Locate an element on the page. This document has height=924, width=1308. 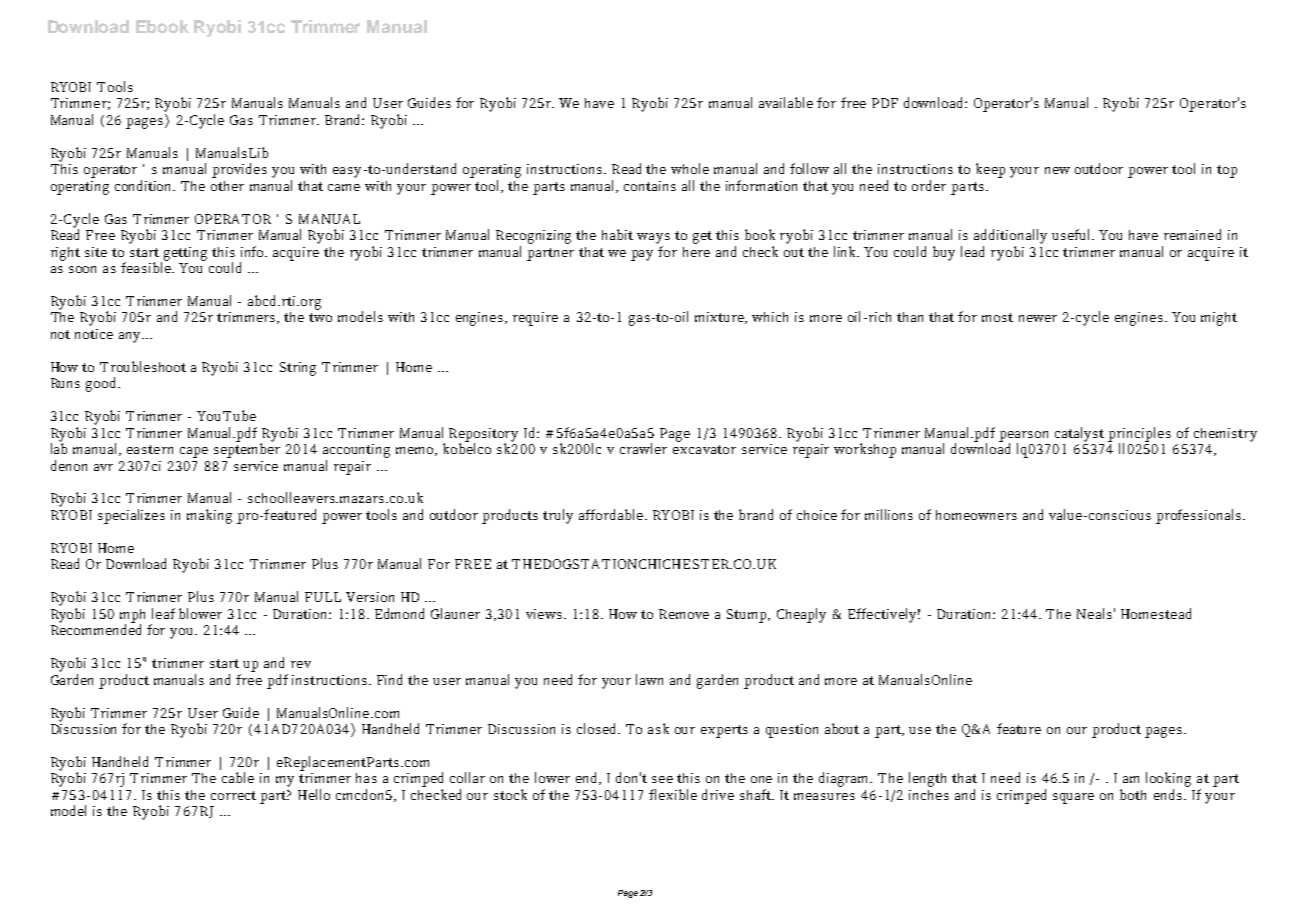
available is located at coordinates (786, 102).
